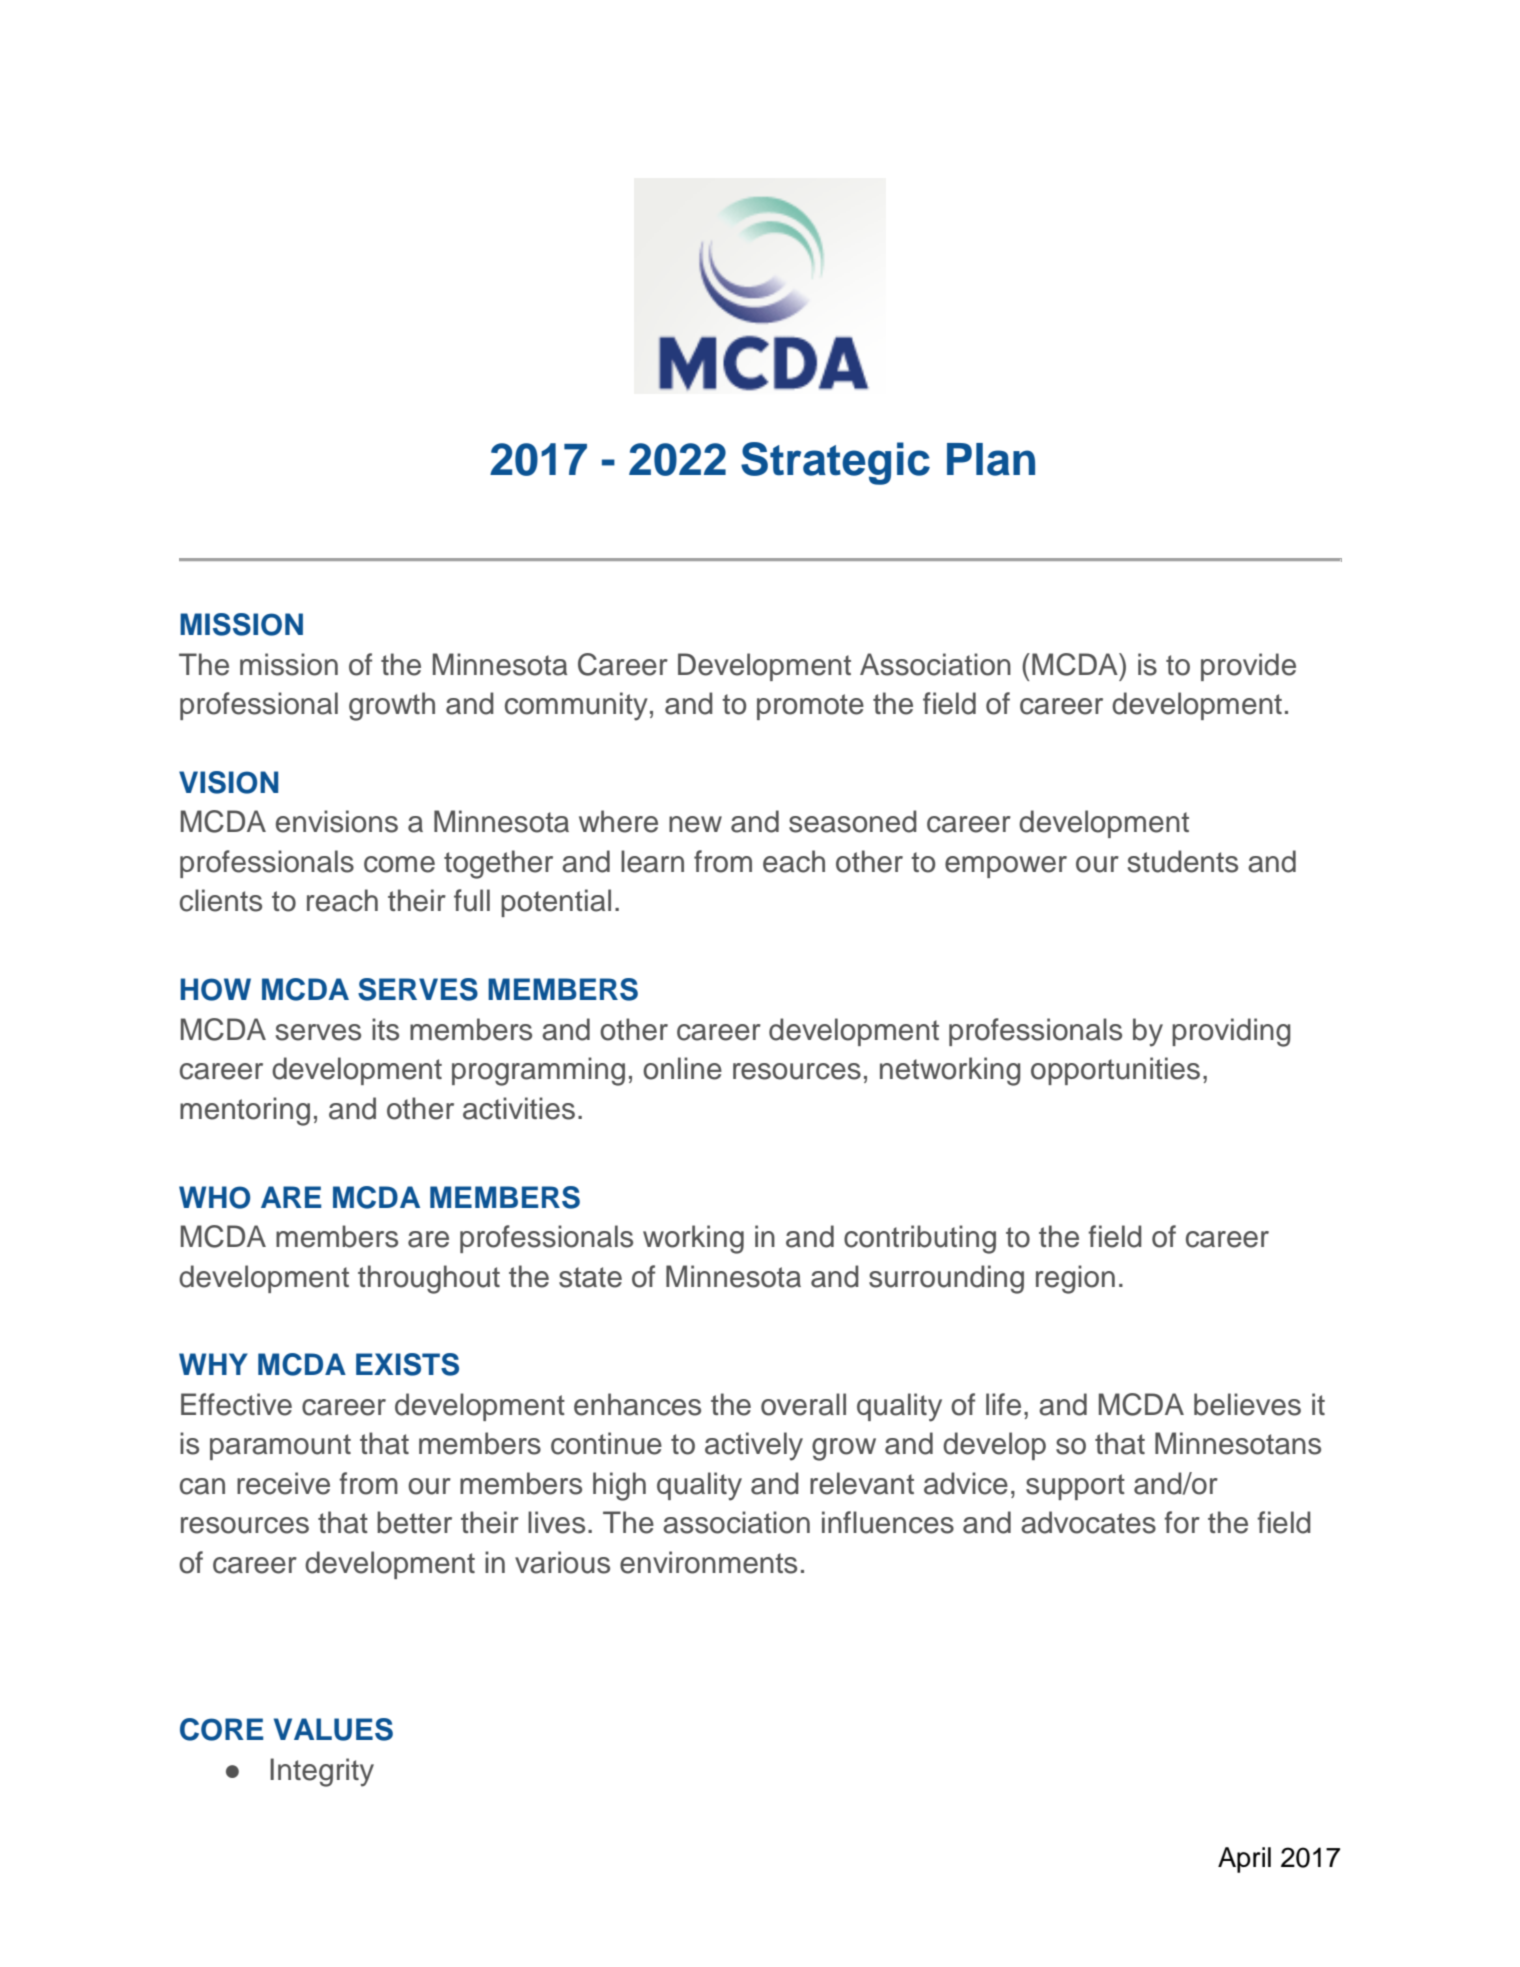 The width and height of the page is (1520, 1967). Describe the element at coordinates (682, 1068) in the page. I see `online` at that location.
